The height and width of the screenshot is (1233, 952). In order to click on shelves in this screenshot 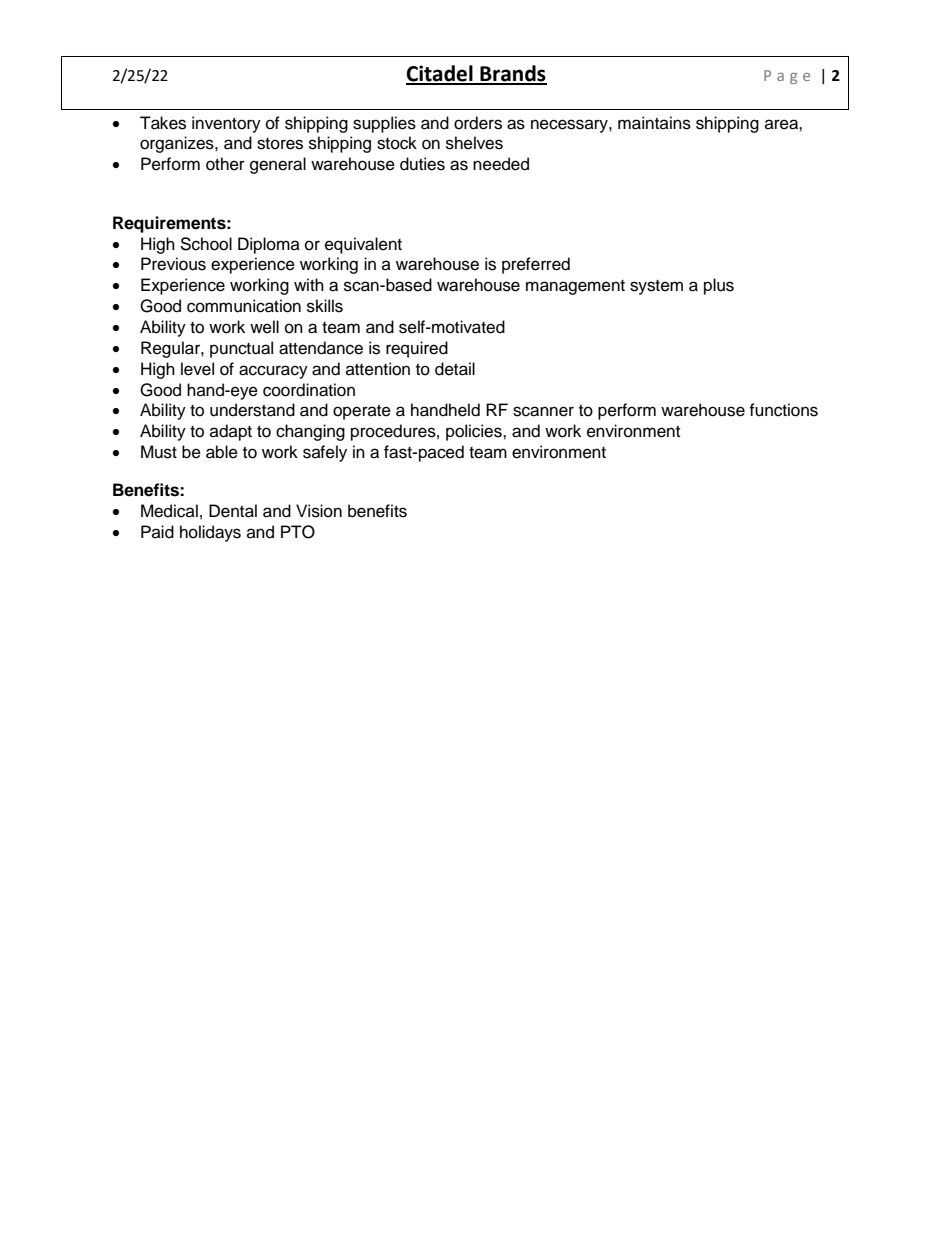, I will do `click(474, 143)`.
